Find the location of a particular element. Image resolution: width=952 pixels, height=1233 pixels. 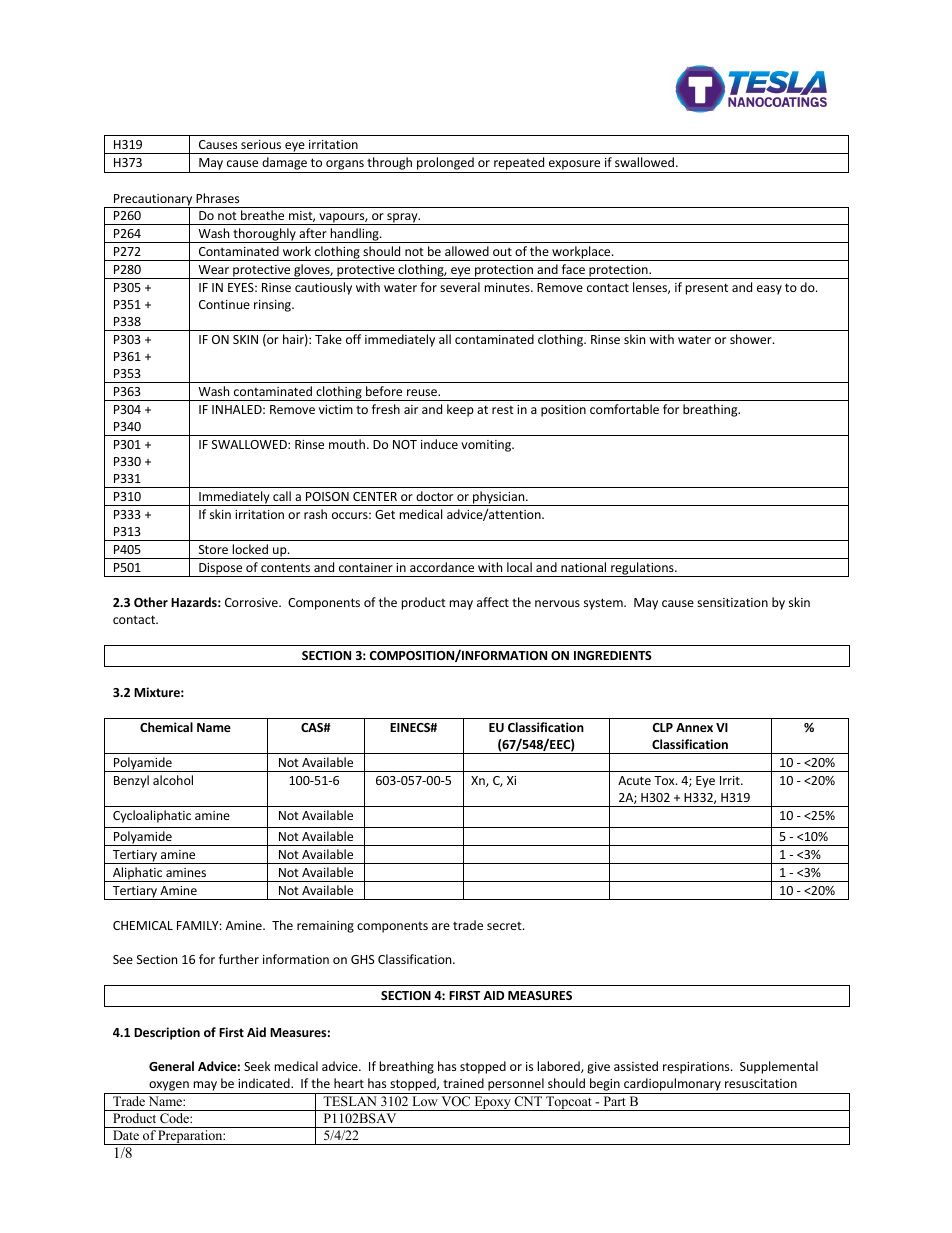

affect is located at coordinates (493, 602).
